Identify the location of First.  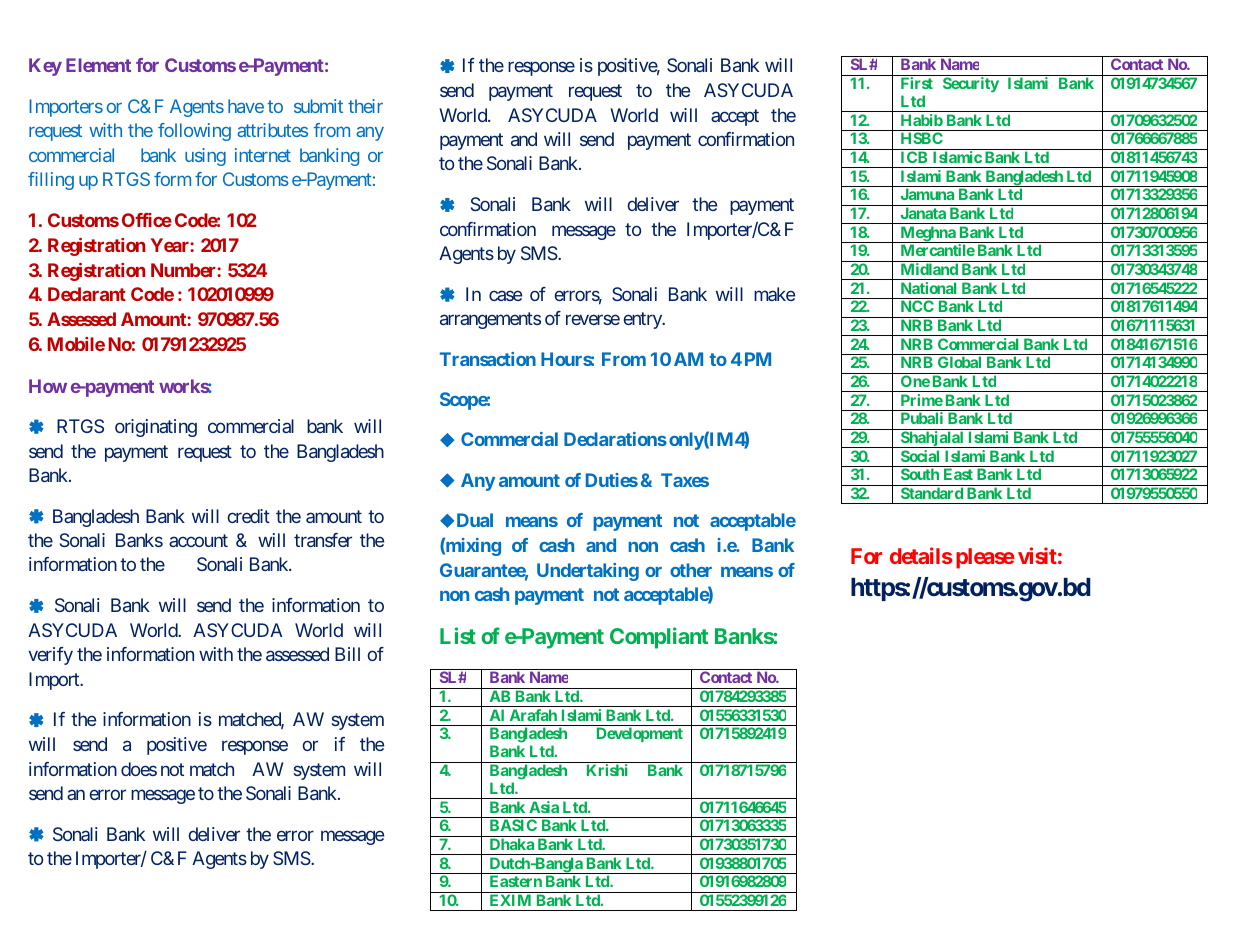
(917, 83).
